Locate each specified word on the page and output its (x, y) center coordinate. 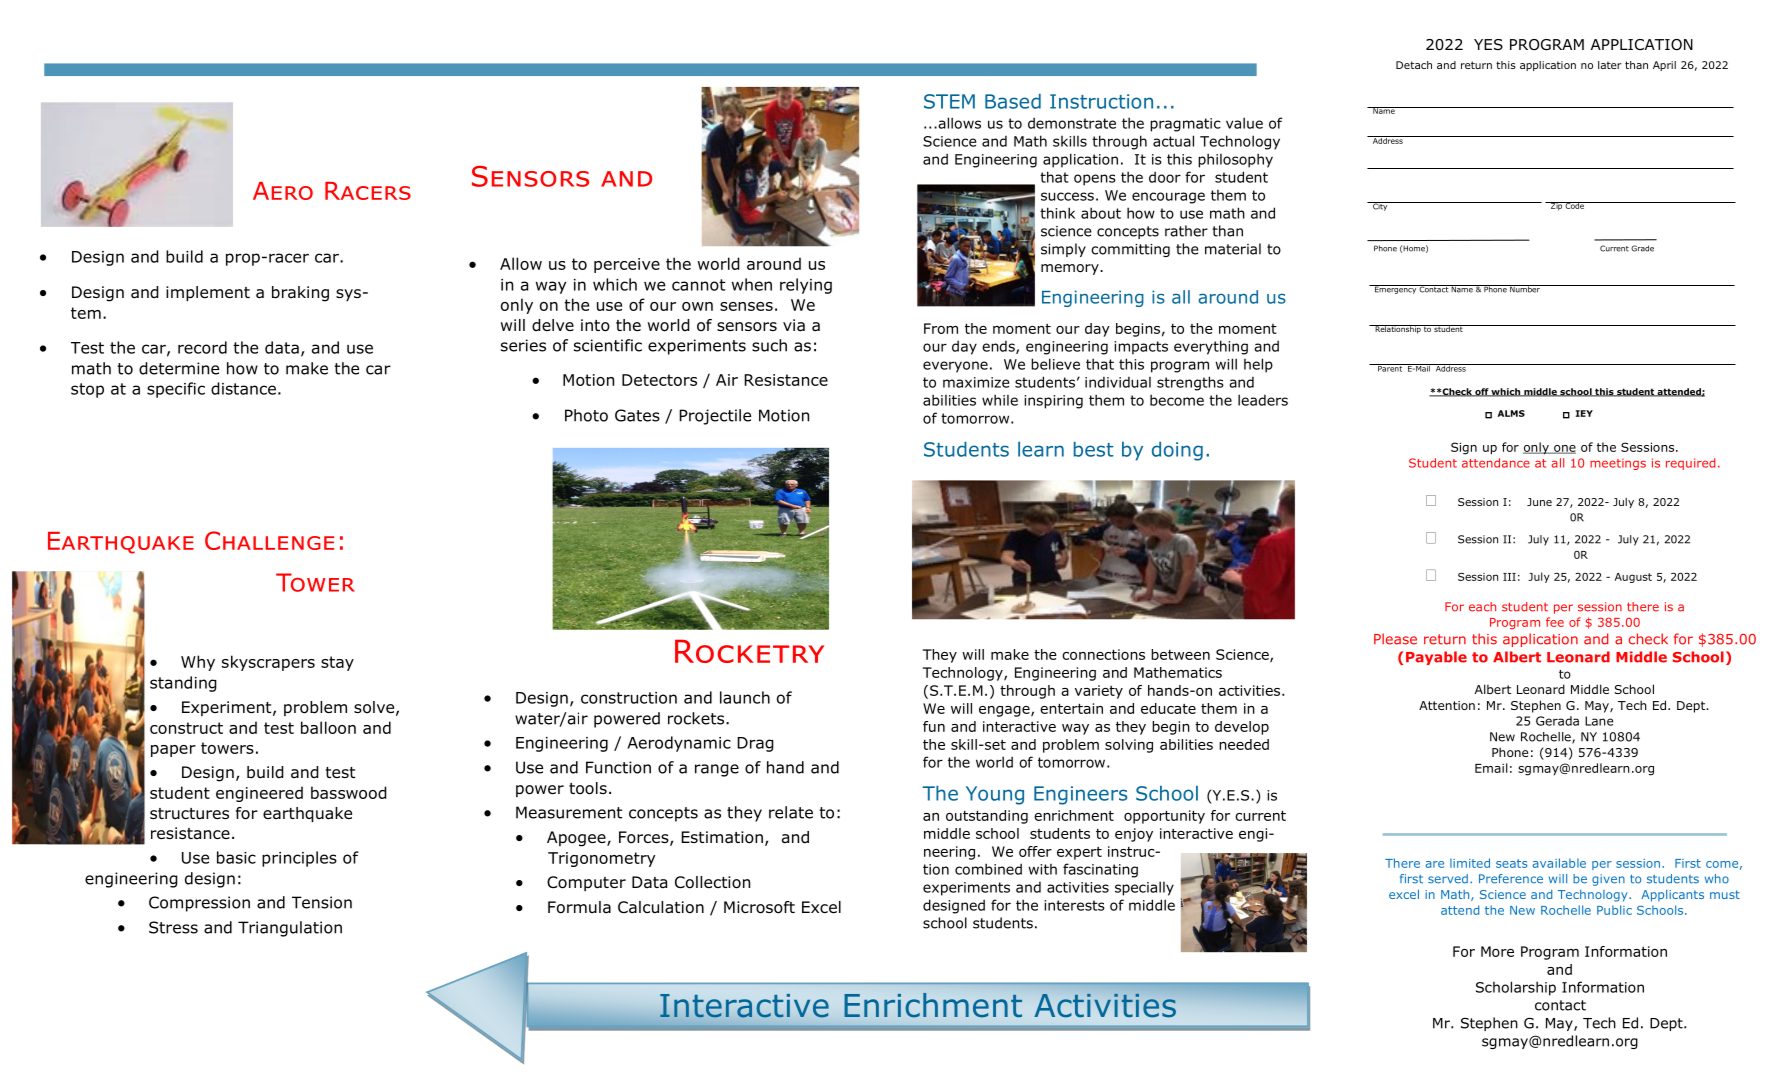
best (1093, 449)
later (1610, 65)
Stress (173, 927)
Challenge (269, 540)
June (1539, 502)
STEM (949, 101)
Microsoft (759, 907)
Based (1013, 101)
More (1497, 951)
